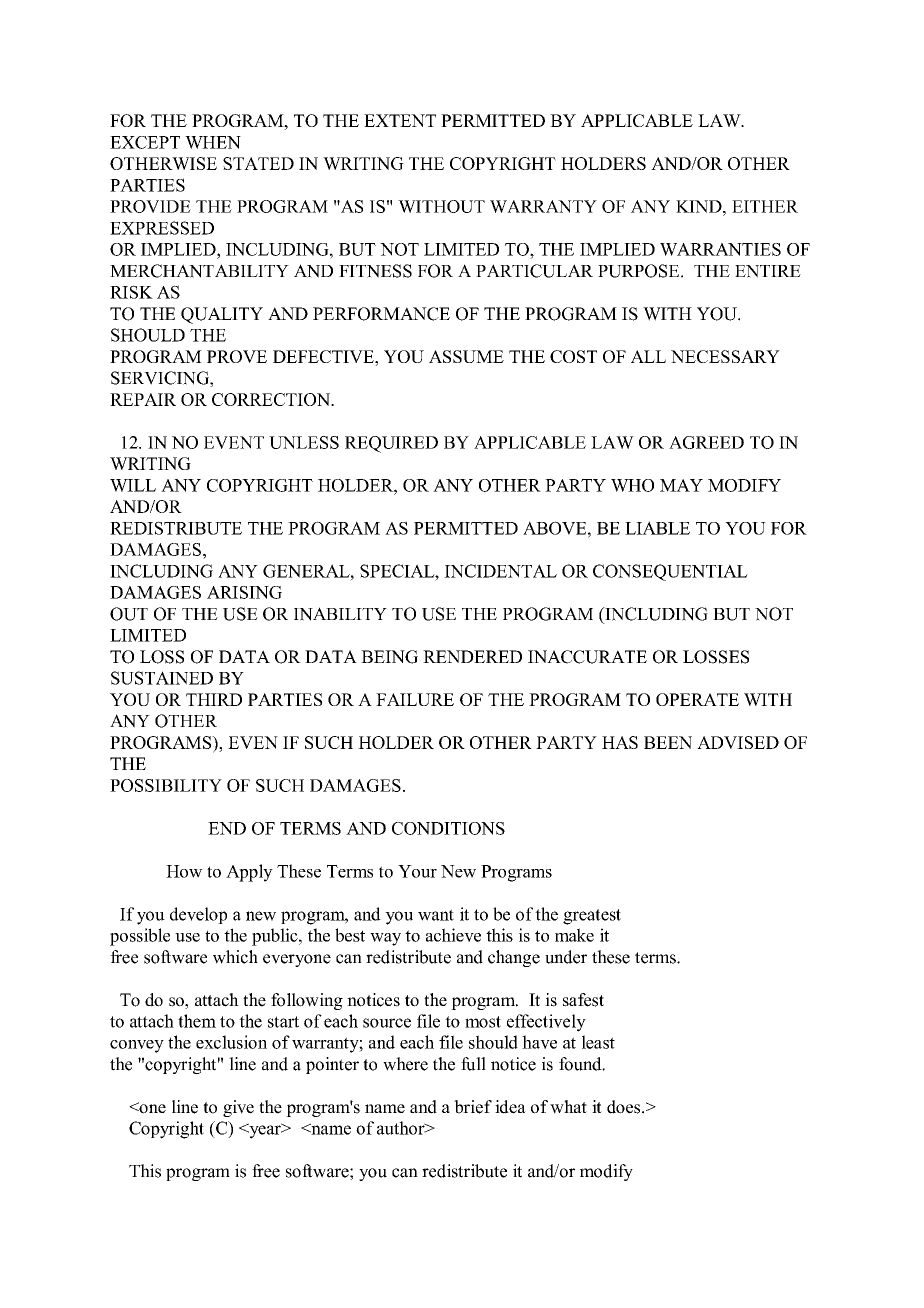  I want to click on WHEN, so click(213, 142).
